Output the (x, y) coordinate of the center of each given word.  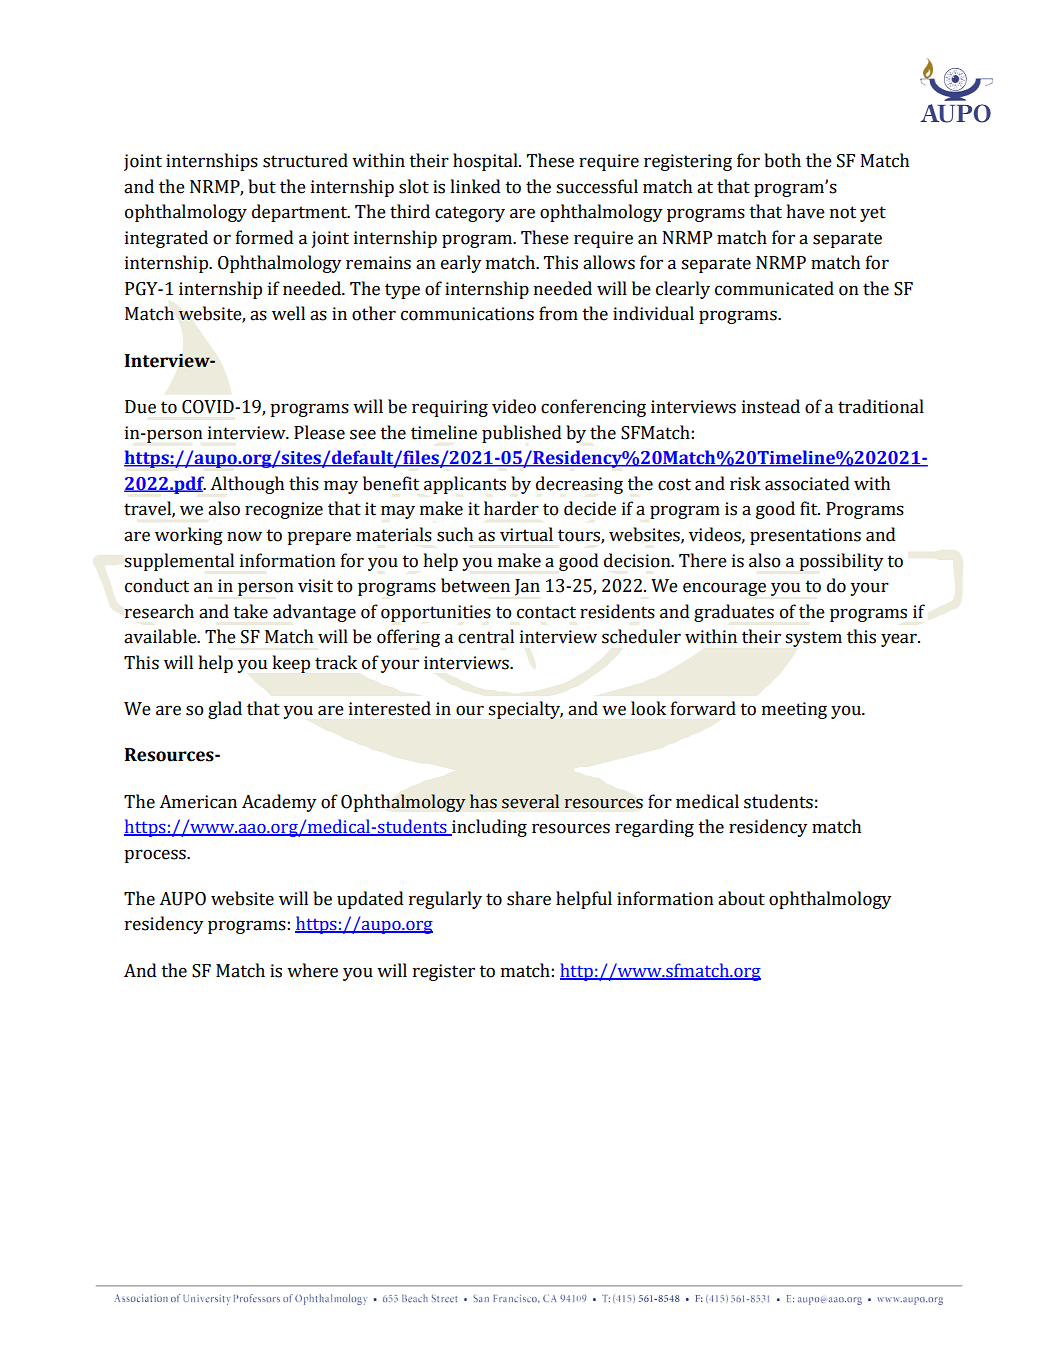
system (813, 639)
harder (511, 508)
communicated (774, 288)
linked (475, 186)
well (288, 313)
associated (807, 483)
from (558, 313)
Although (247, 485)
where (312, 970)
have (806, 211)
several (530, 801)
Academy (279, 803)
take (250, 611)
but (262, 186)
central (486, 636)
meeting (794, 710)
